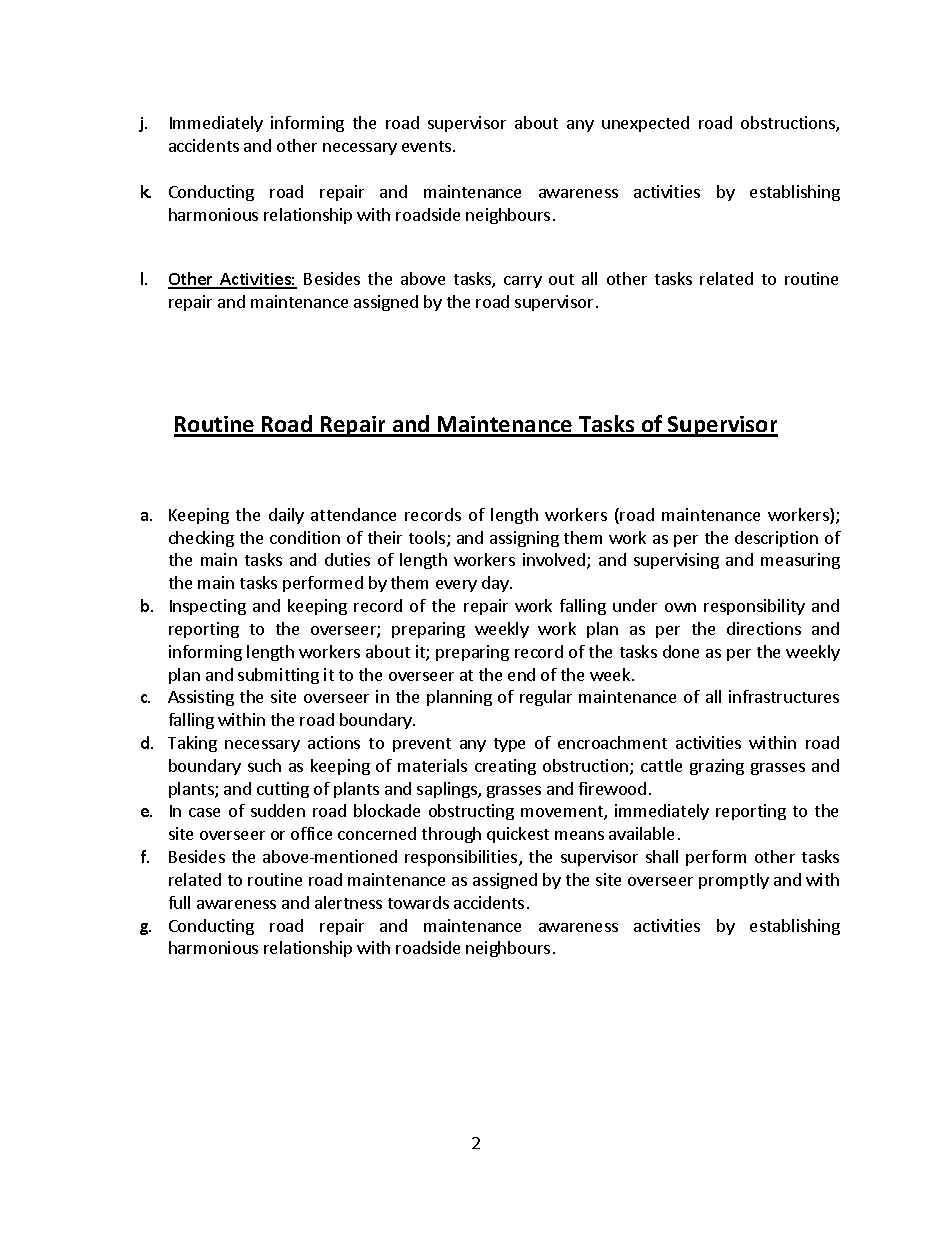 The image size is (952, 1233). What do you see at coordinates (179, 902) in the image?
I see `full` at bounding box center [179, 902].
